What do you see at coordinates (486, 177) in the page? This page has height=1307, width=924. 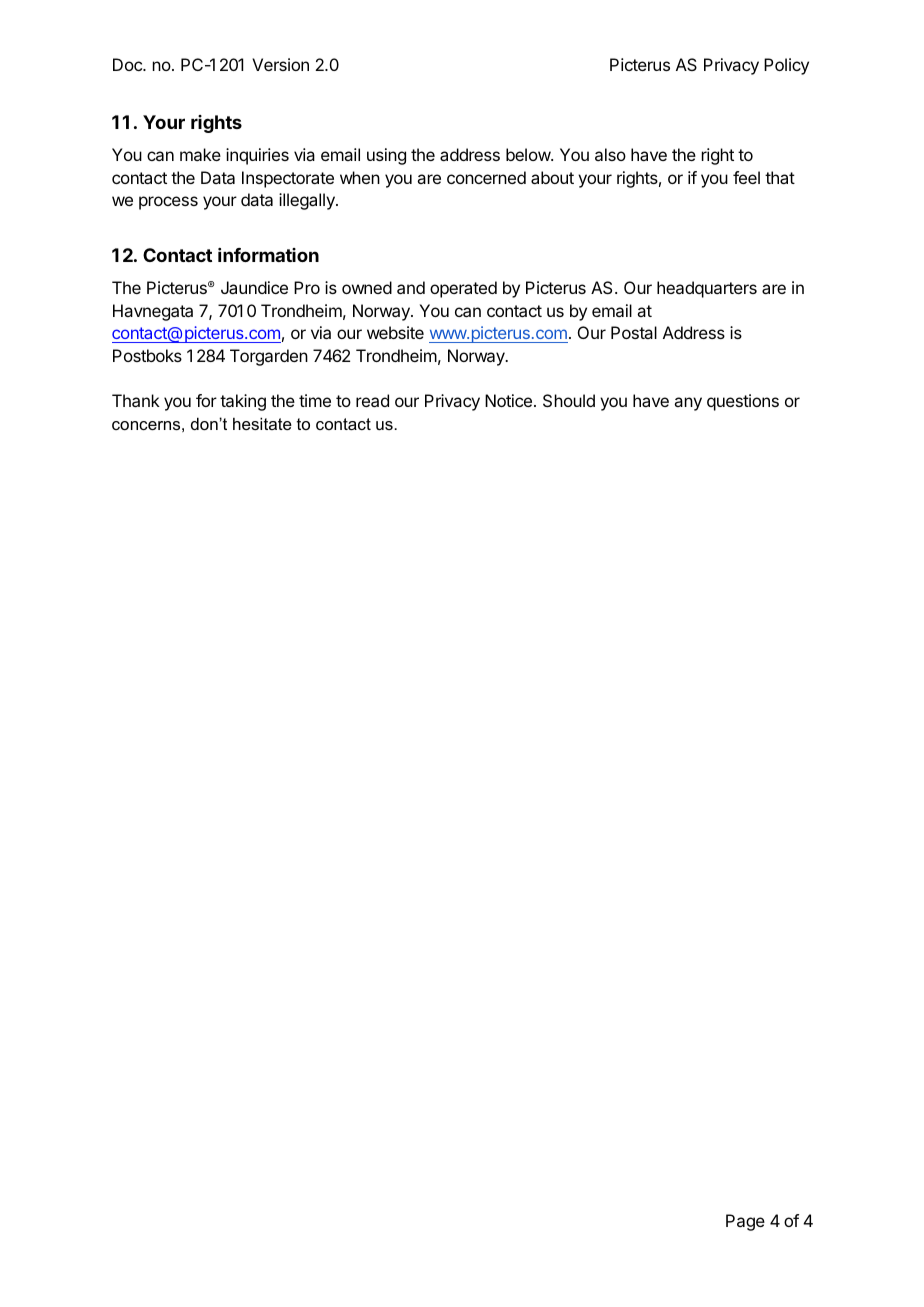 I see `concerned` at bounding box center [486, 177].
